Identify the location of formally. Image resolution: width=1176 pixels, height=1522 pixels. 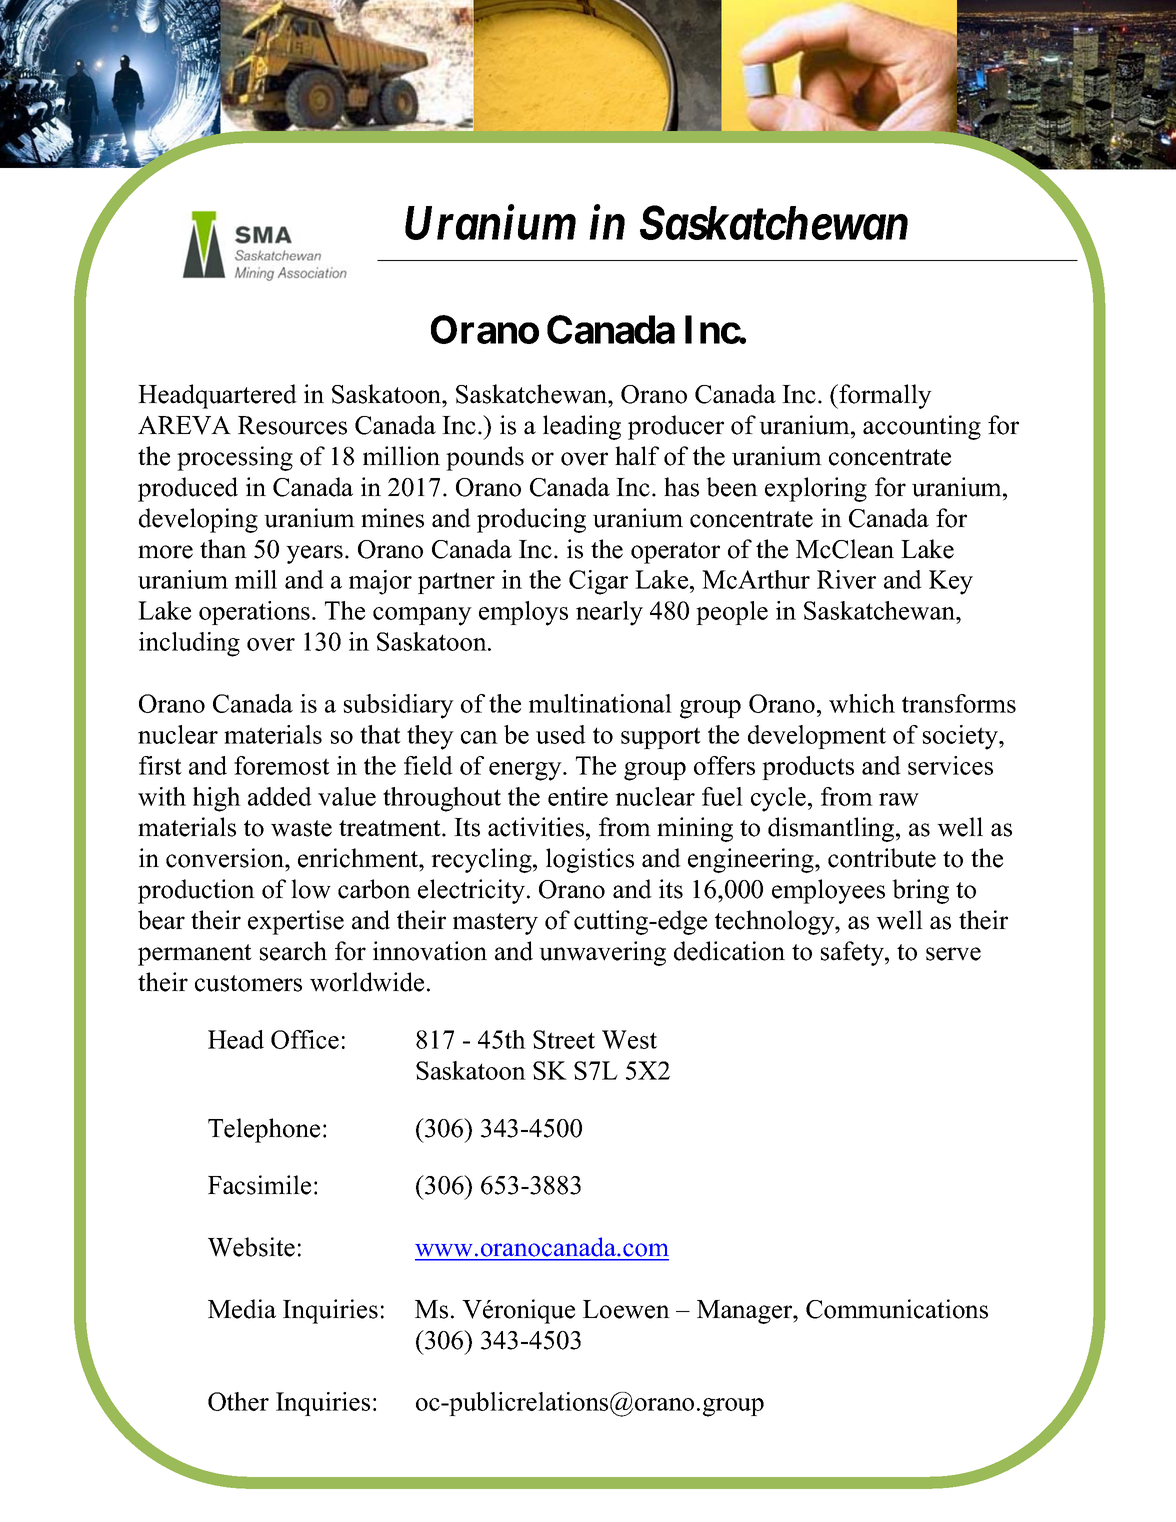
(884, 396).
